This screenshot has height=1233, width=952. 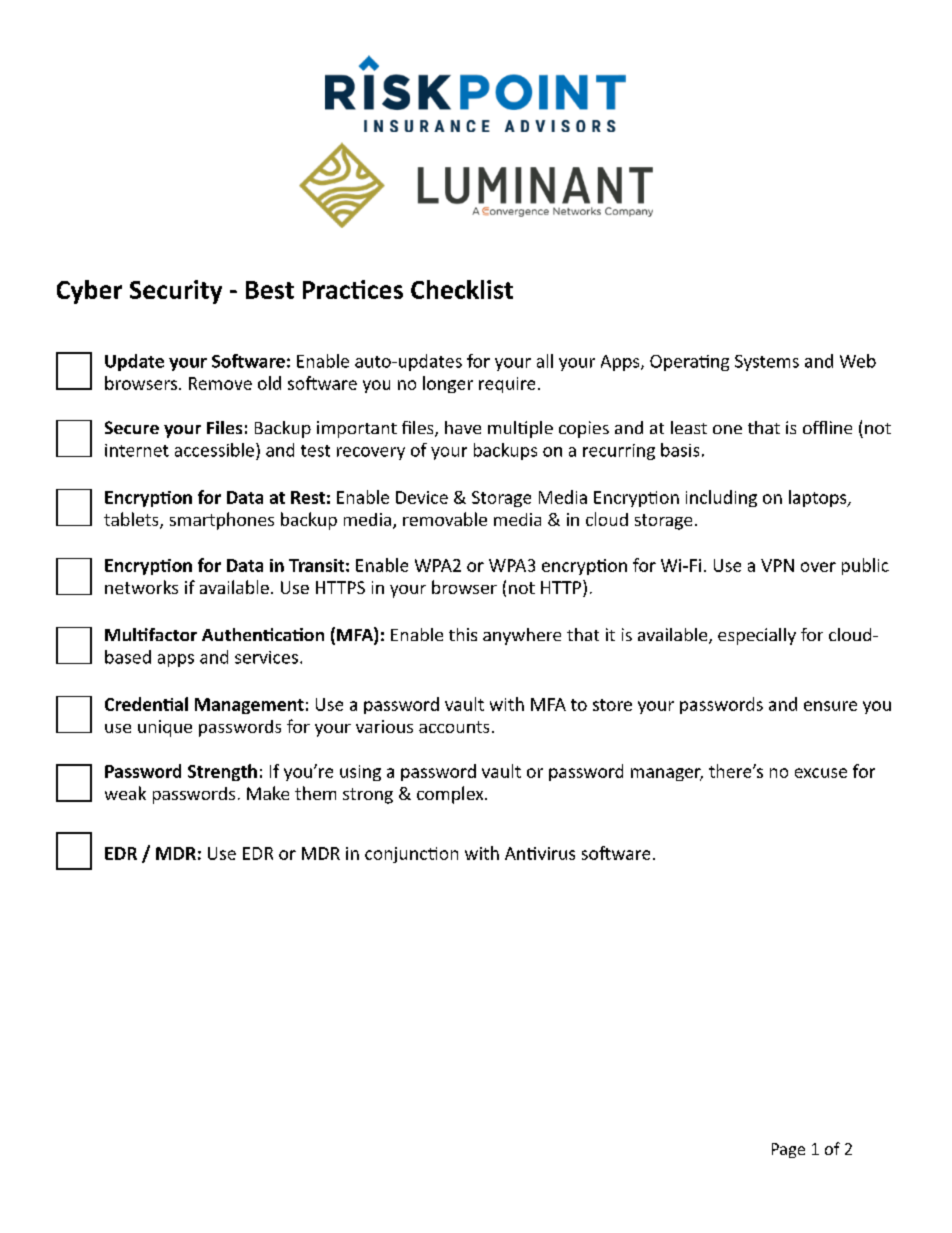 What do you see at coordinates (830, 706) in the screenshot?
I see `ensure` at bounding box center [830, 706].
